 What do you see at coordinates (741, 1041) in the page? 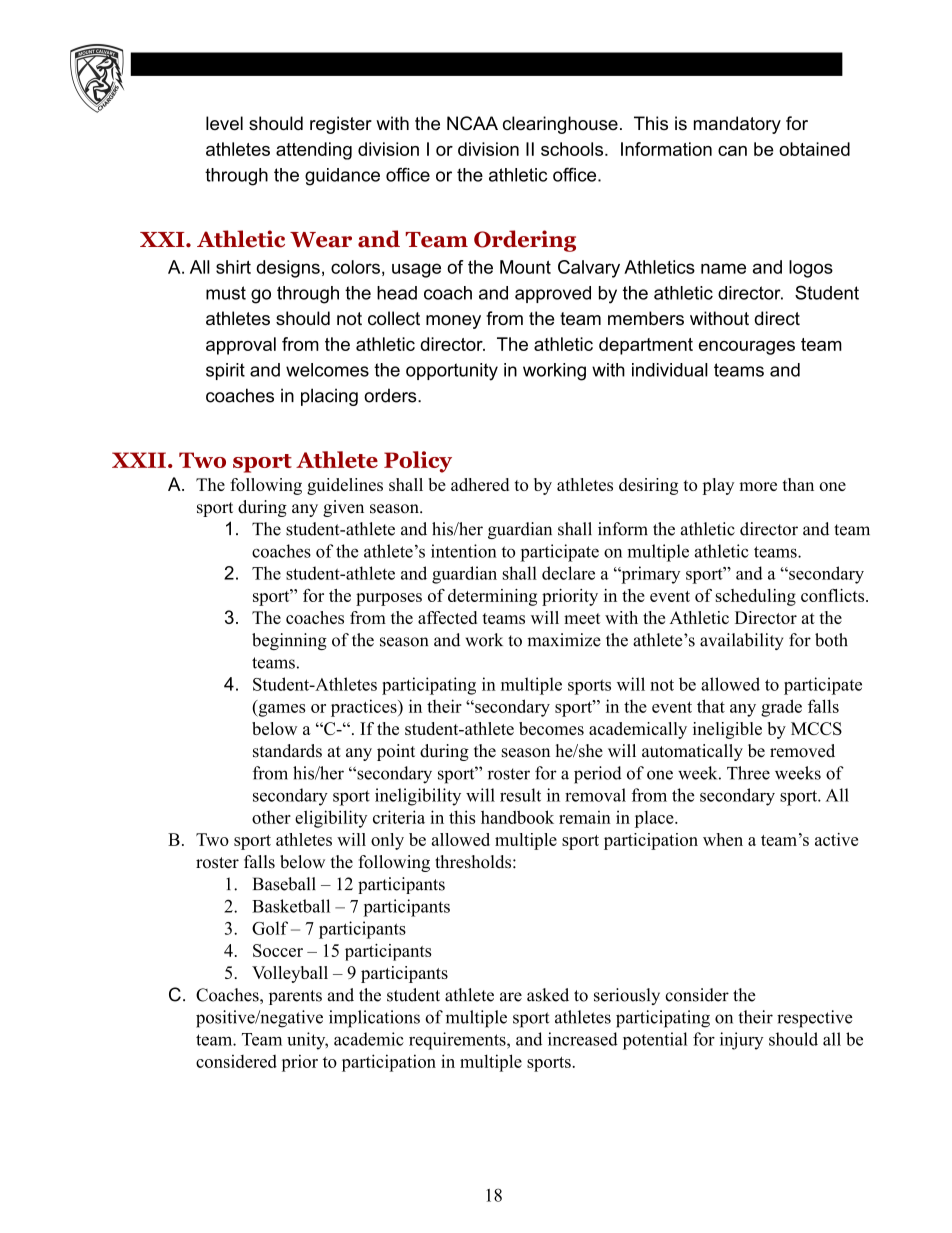
I see `injury` at bounding box center [741, 1041].
